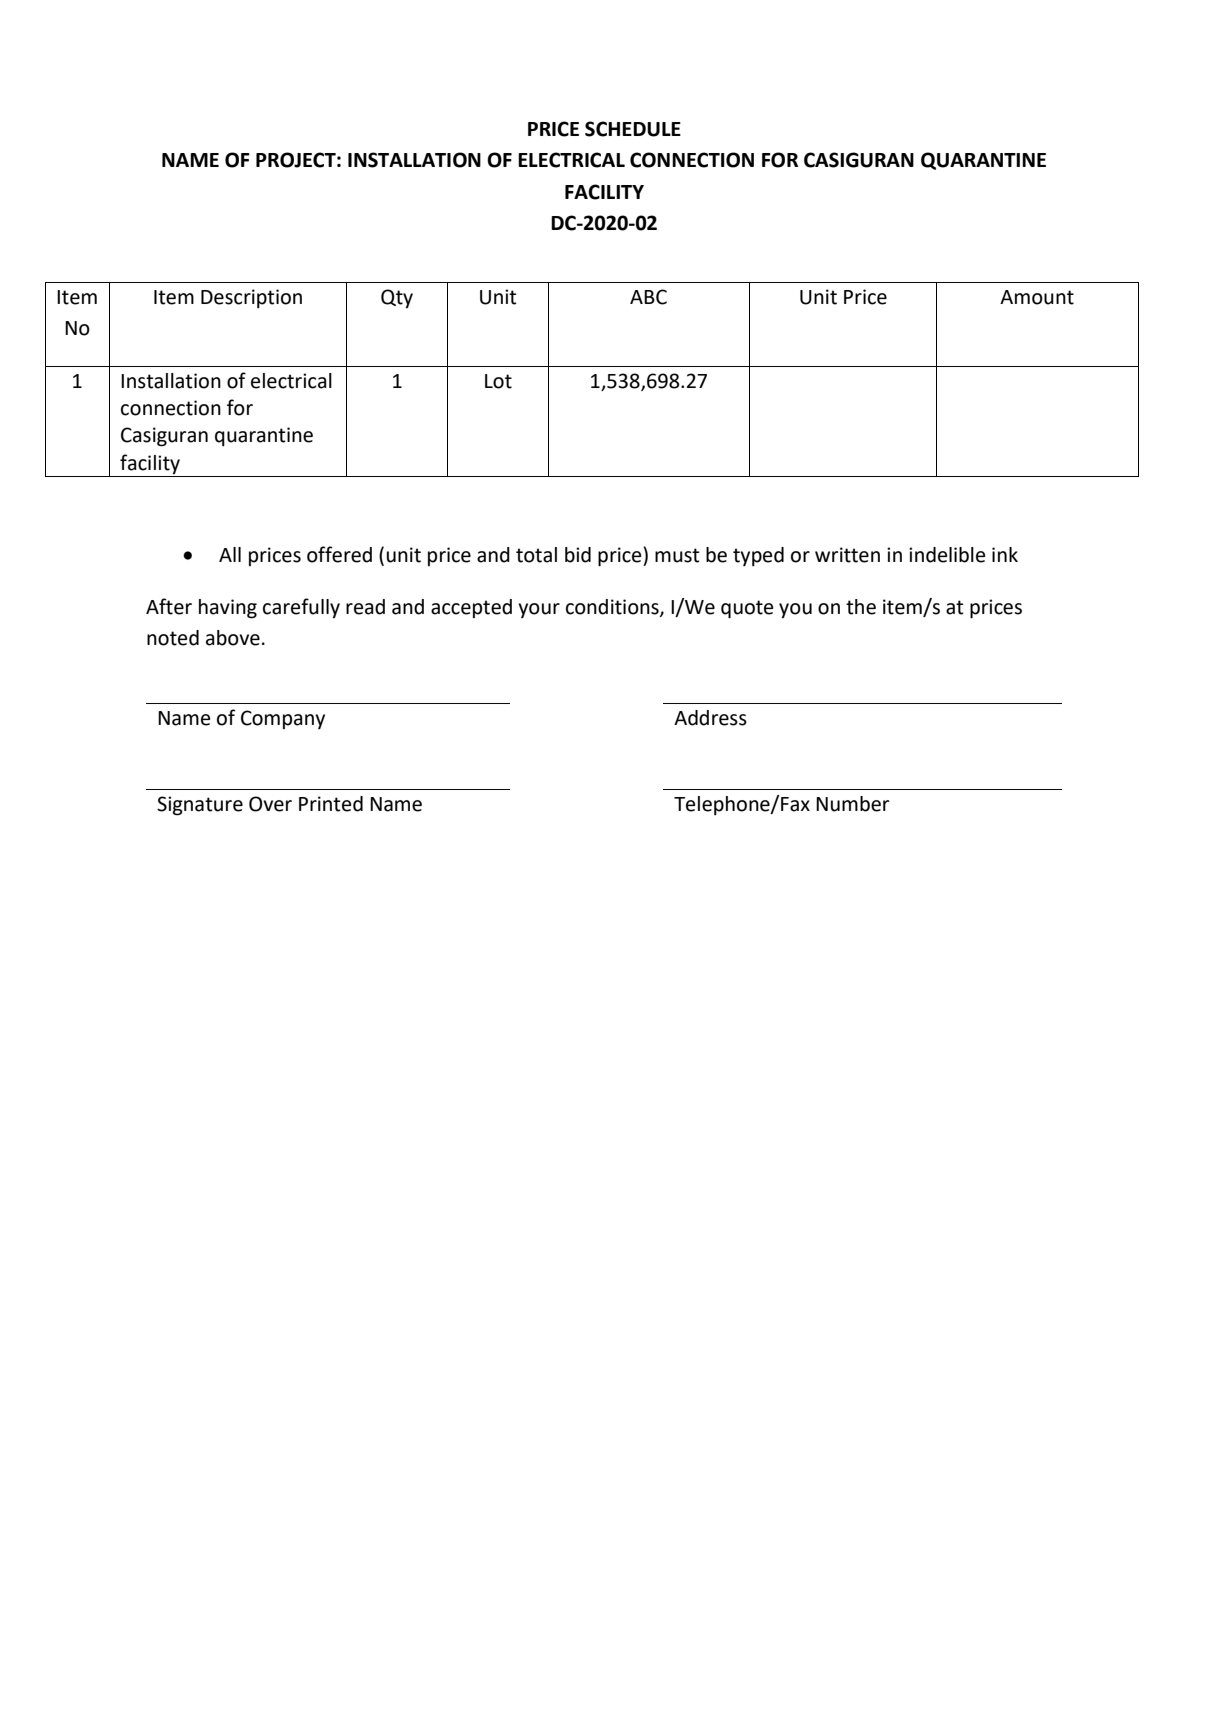 The width and height of the screenshot is (1208, 1709). I want to click on ABC, so click(648, 297).
